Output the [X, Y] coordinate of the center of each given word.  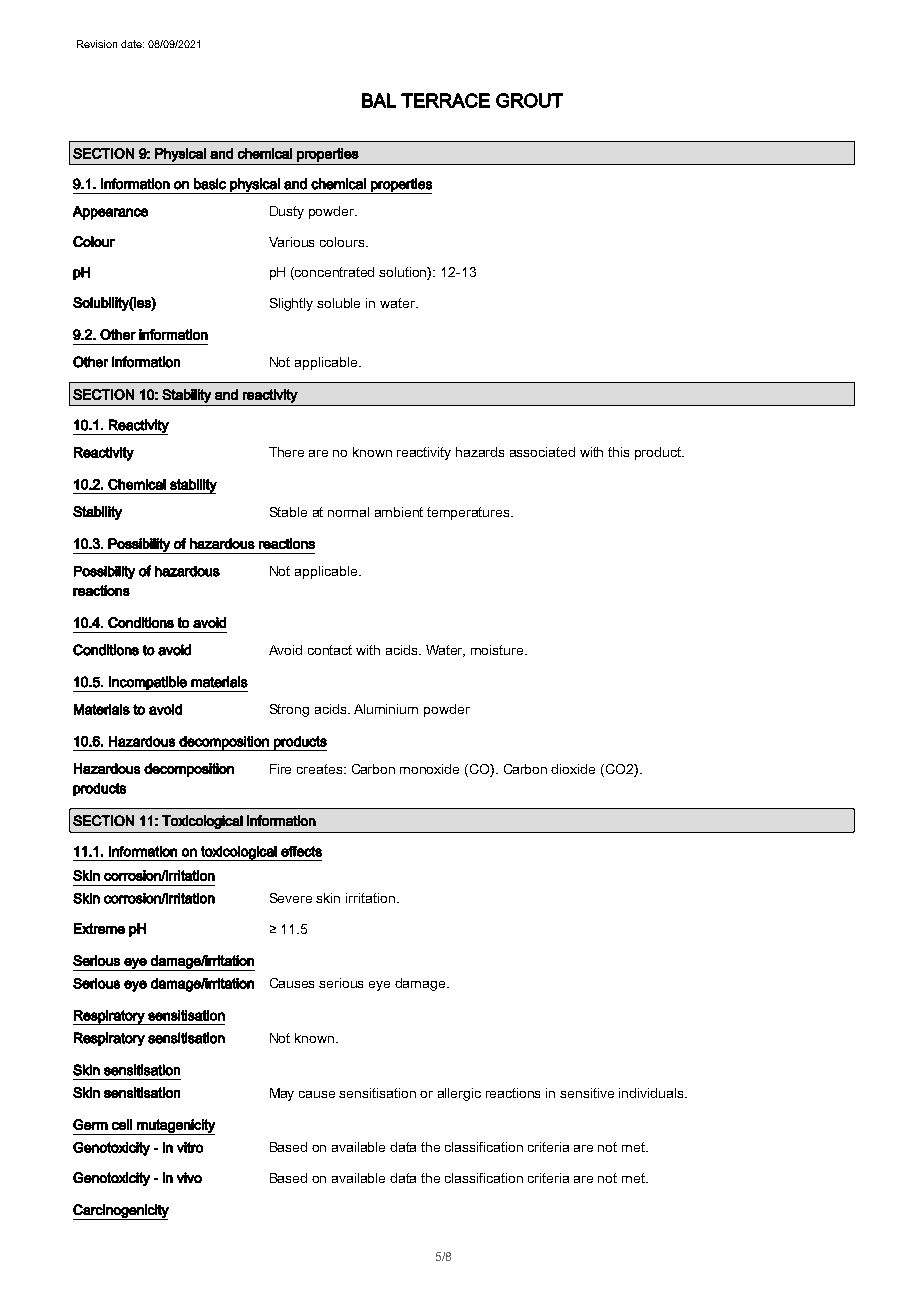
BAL [379, 100]
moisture [498, 650]
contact [330, 650]
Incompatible [148, 684]
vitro [190, 1147]
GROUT [529, 100]
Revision [97, 44]
